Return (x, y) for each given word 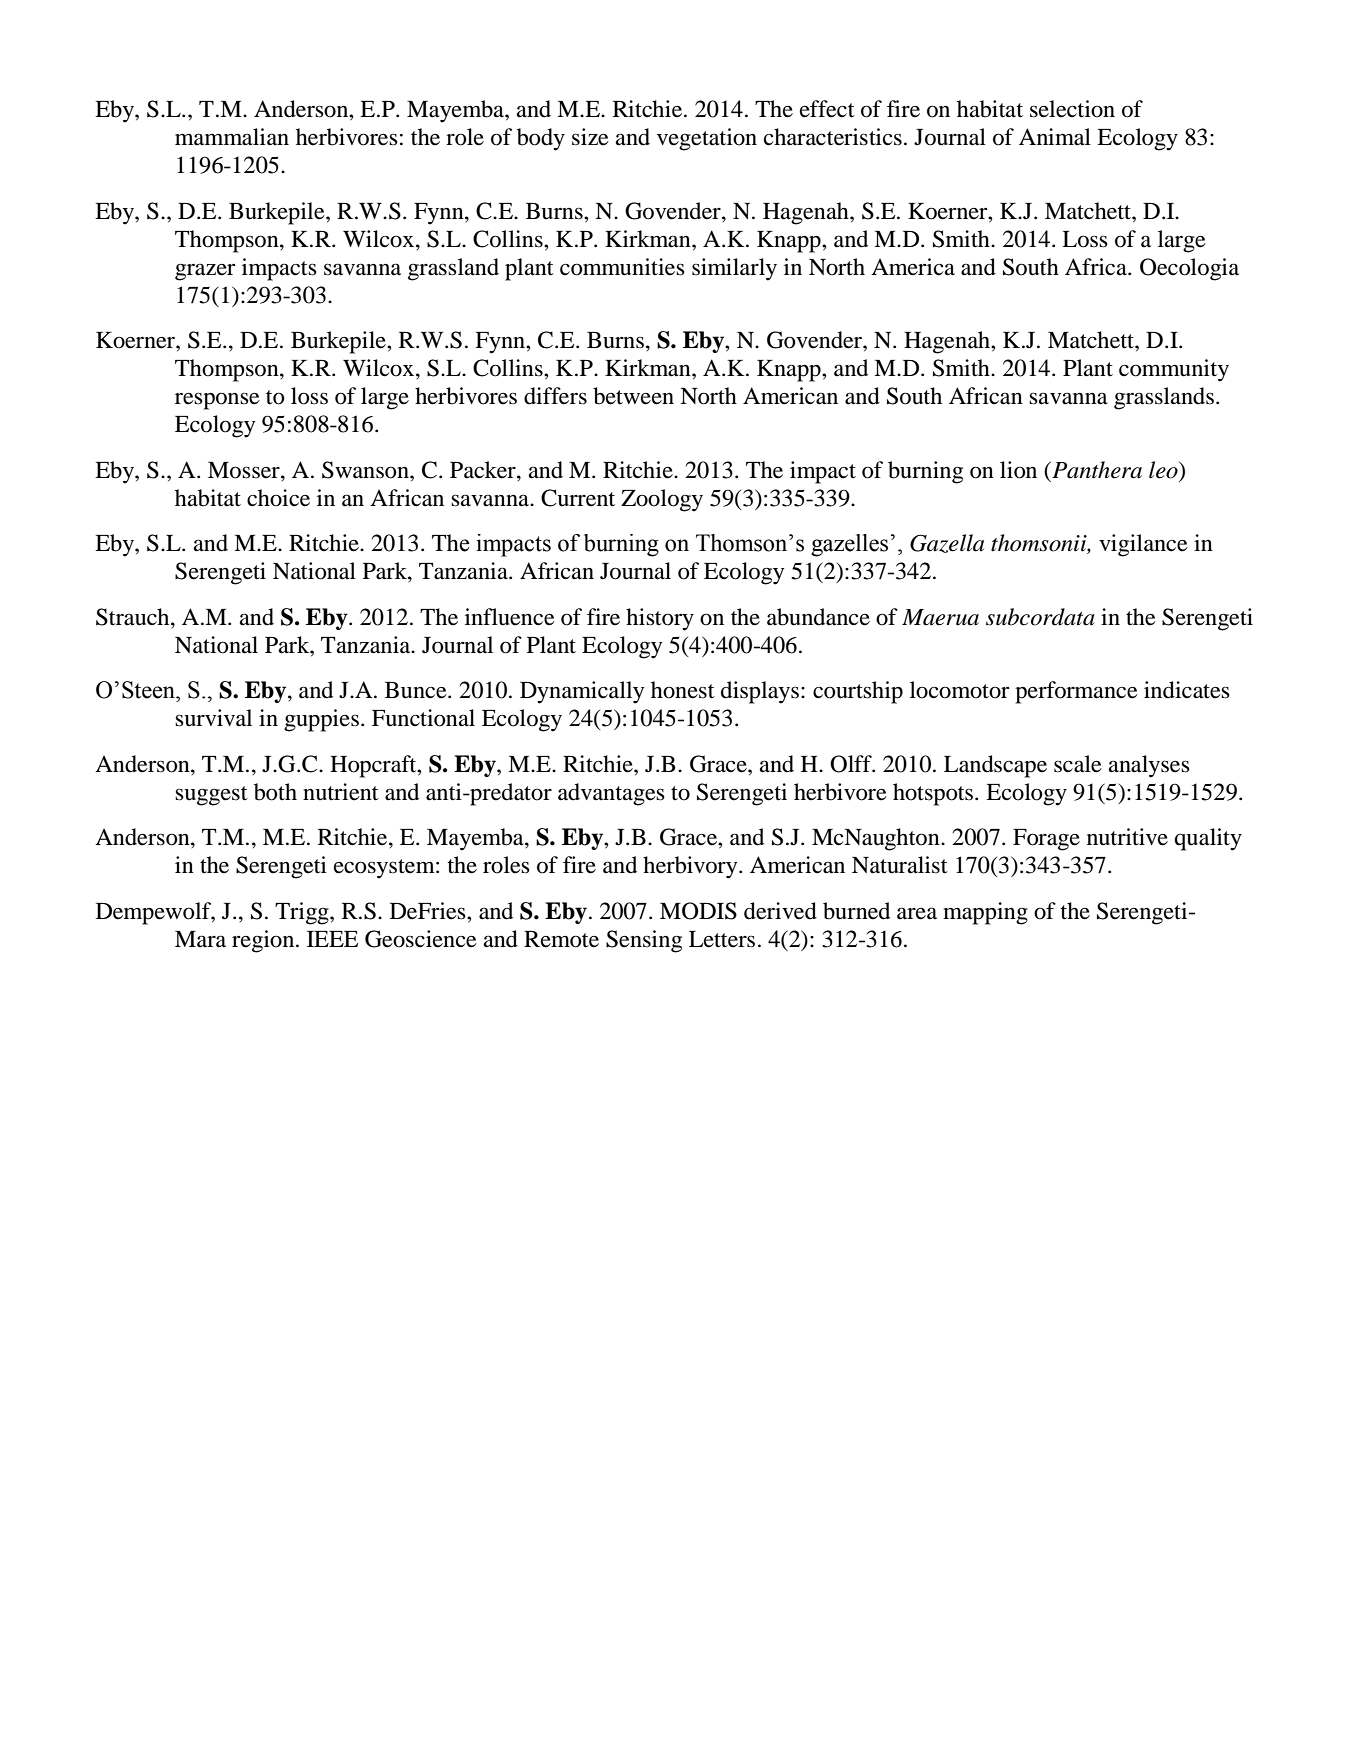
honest (683, 690)
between (633, 396)
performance (1076, 692)
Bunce (417, 690)
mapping (985, 913)
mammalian (232, 137)
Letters (722, 939)
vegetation (707, 139)
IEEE (332, 939)
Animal (1055, 137)
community (1174, 370)
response (217, 401)
